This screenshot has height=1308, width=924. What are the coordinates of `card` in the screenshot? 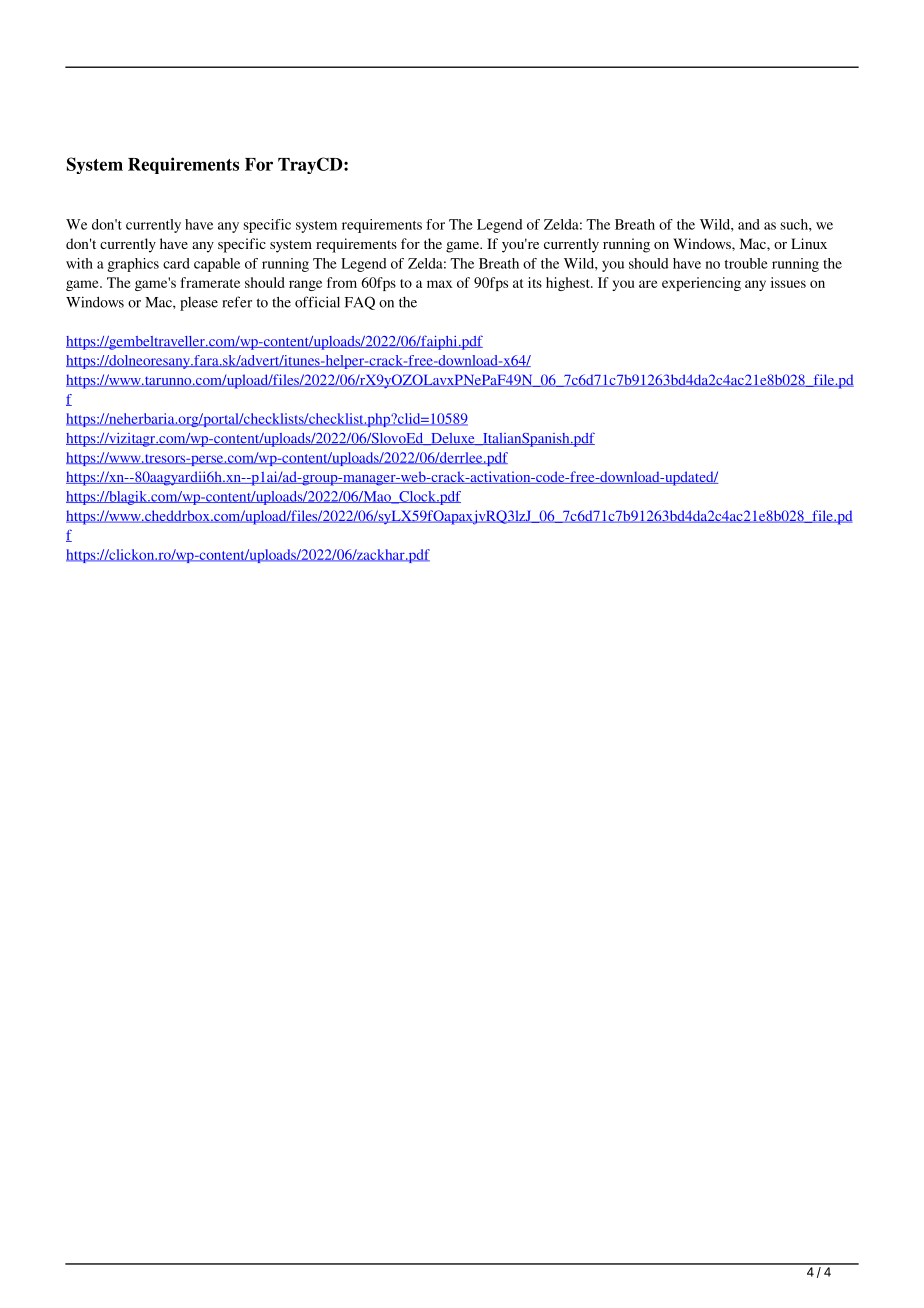 It's located at (176, 263).
